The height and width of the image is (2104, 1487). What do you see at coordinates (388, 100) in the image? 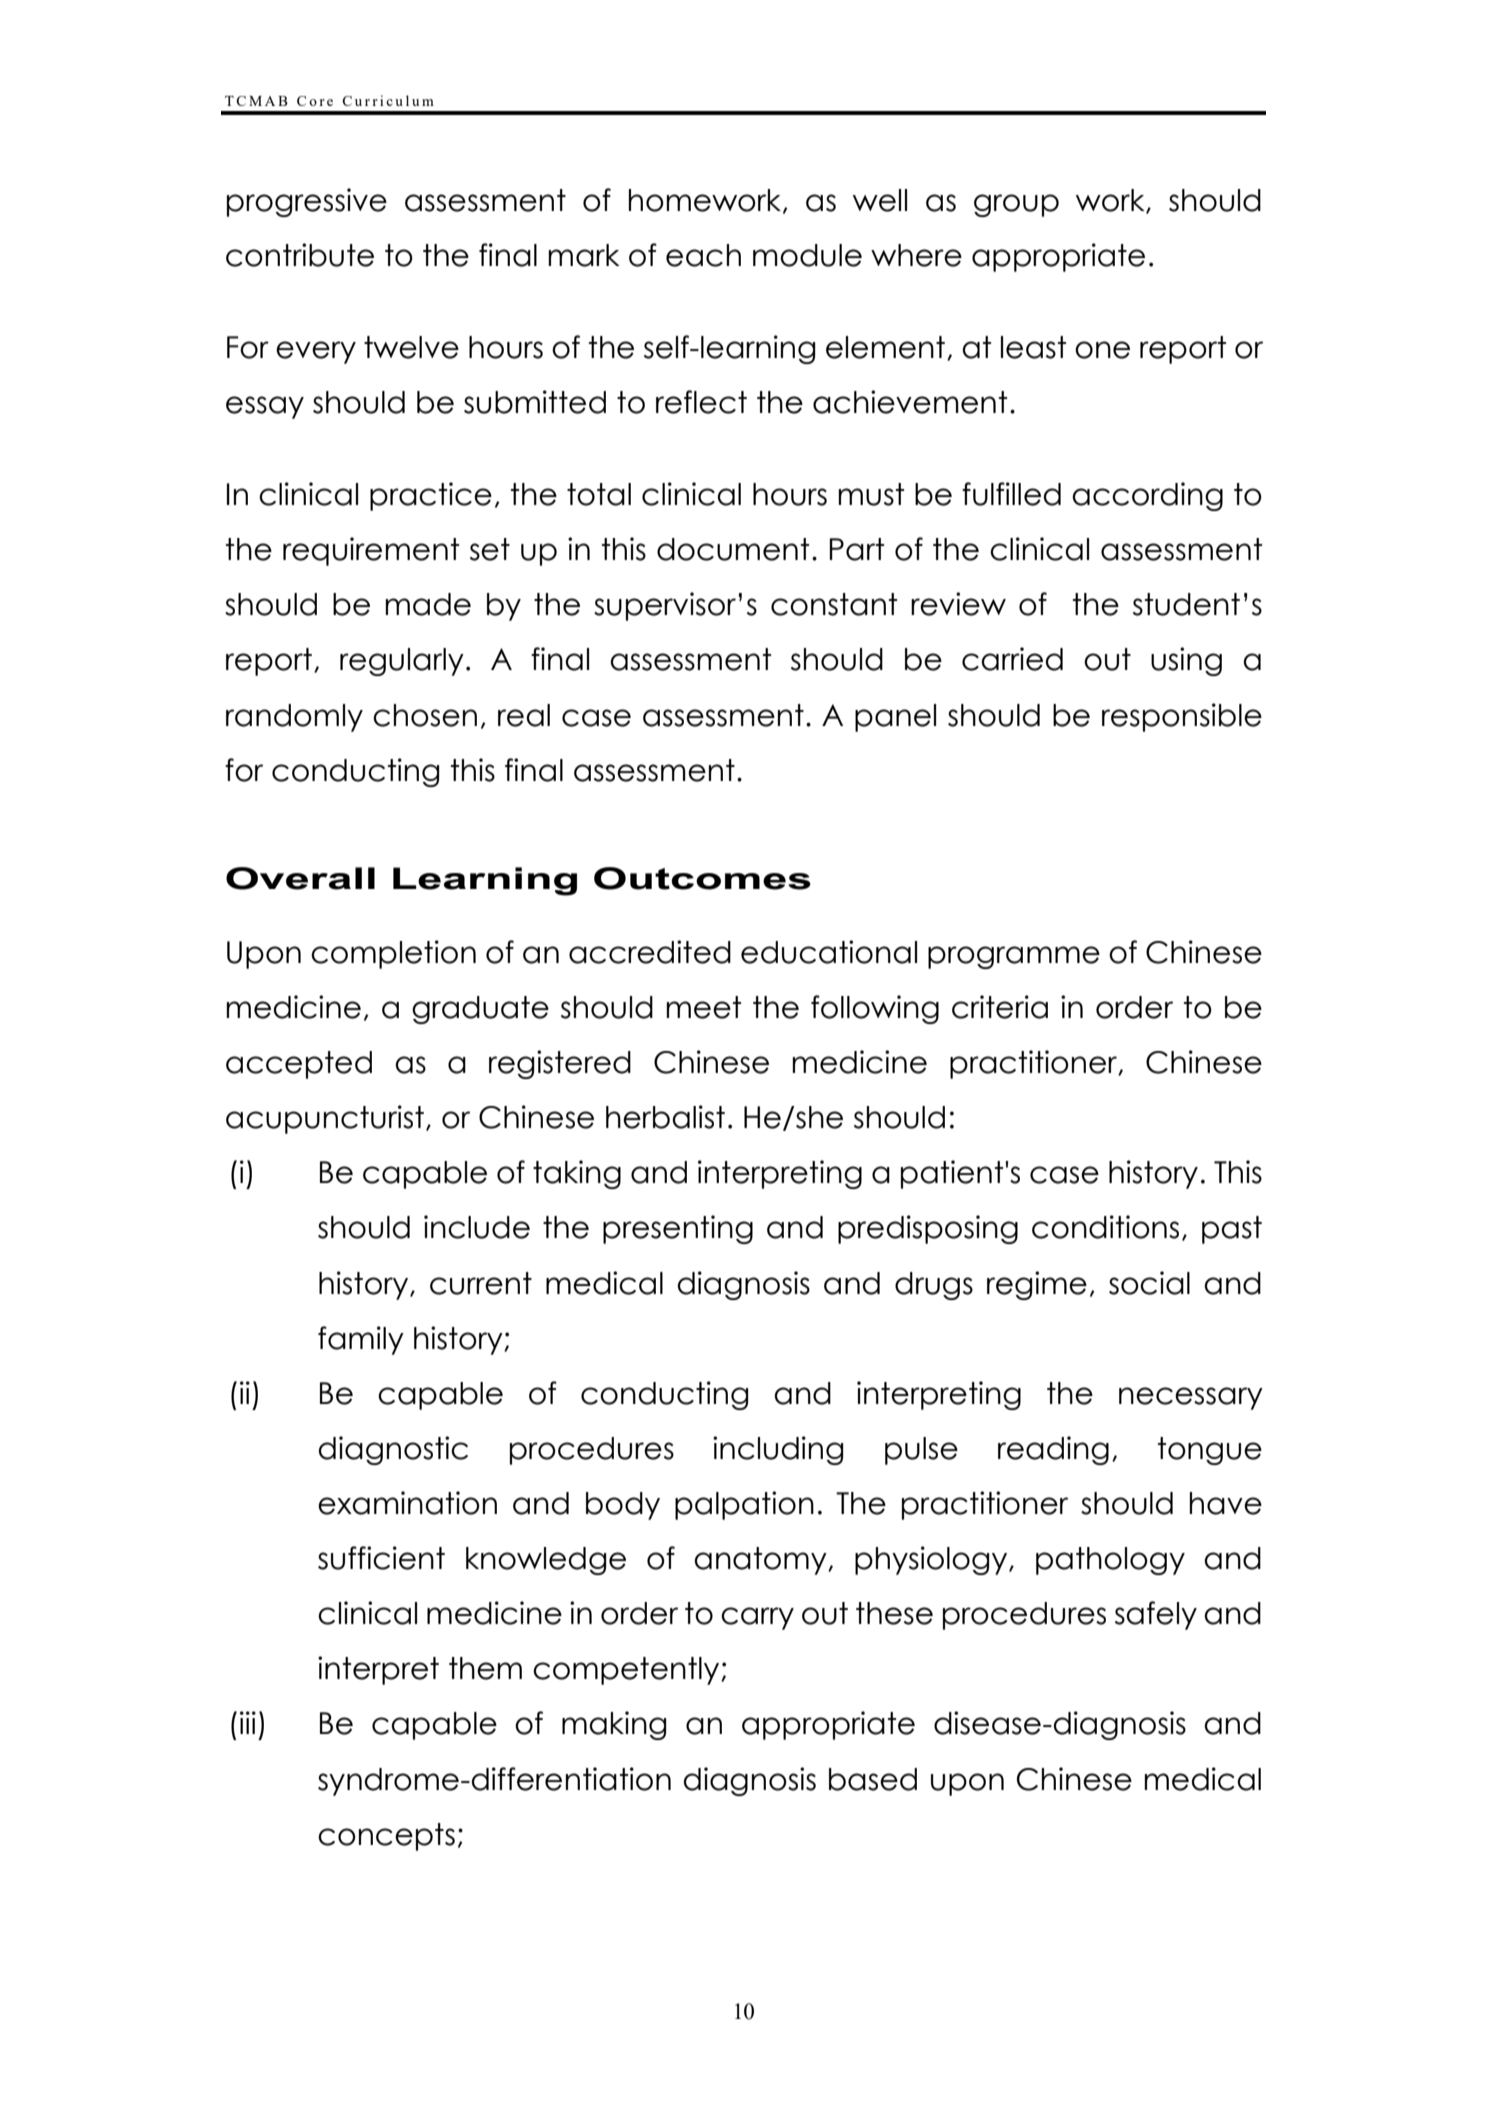
I see `Curriculum` at bounding box center [388, 100].
